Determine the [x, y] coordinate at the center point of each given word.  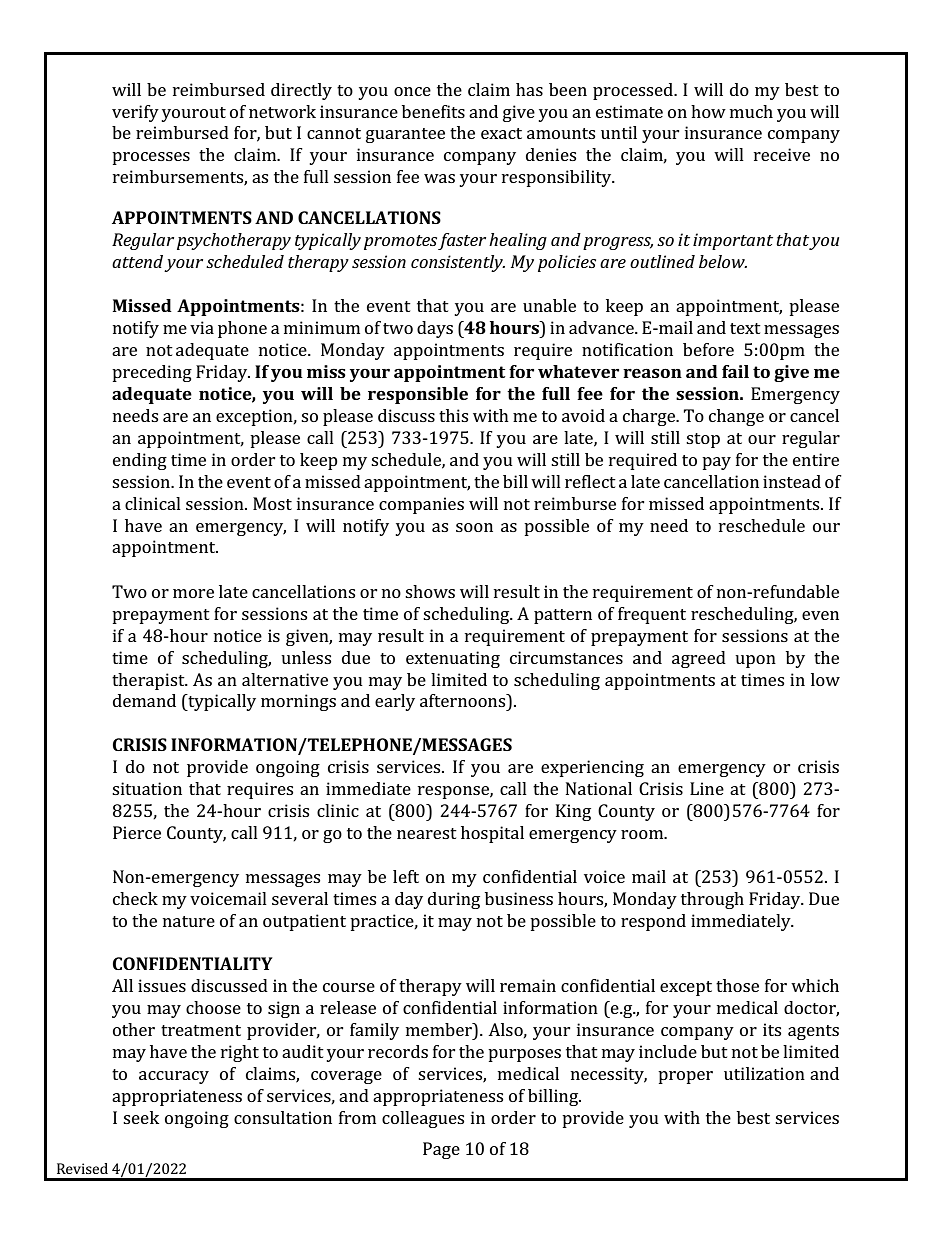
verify [135, 113]
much [751, 111]
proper [685, 1077]
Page [441, 1150]
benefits [433, 111]
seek [141, 1117]
